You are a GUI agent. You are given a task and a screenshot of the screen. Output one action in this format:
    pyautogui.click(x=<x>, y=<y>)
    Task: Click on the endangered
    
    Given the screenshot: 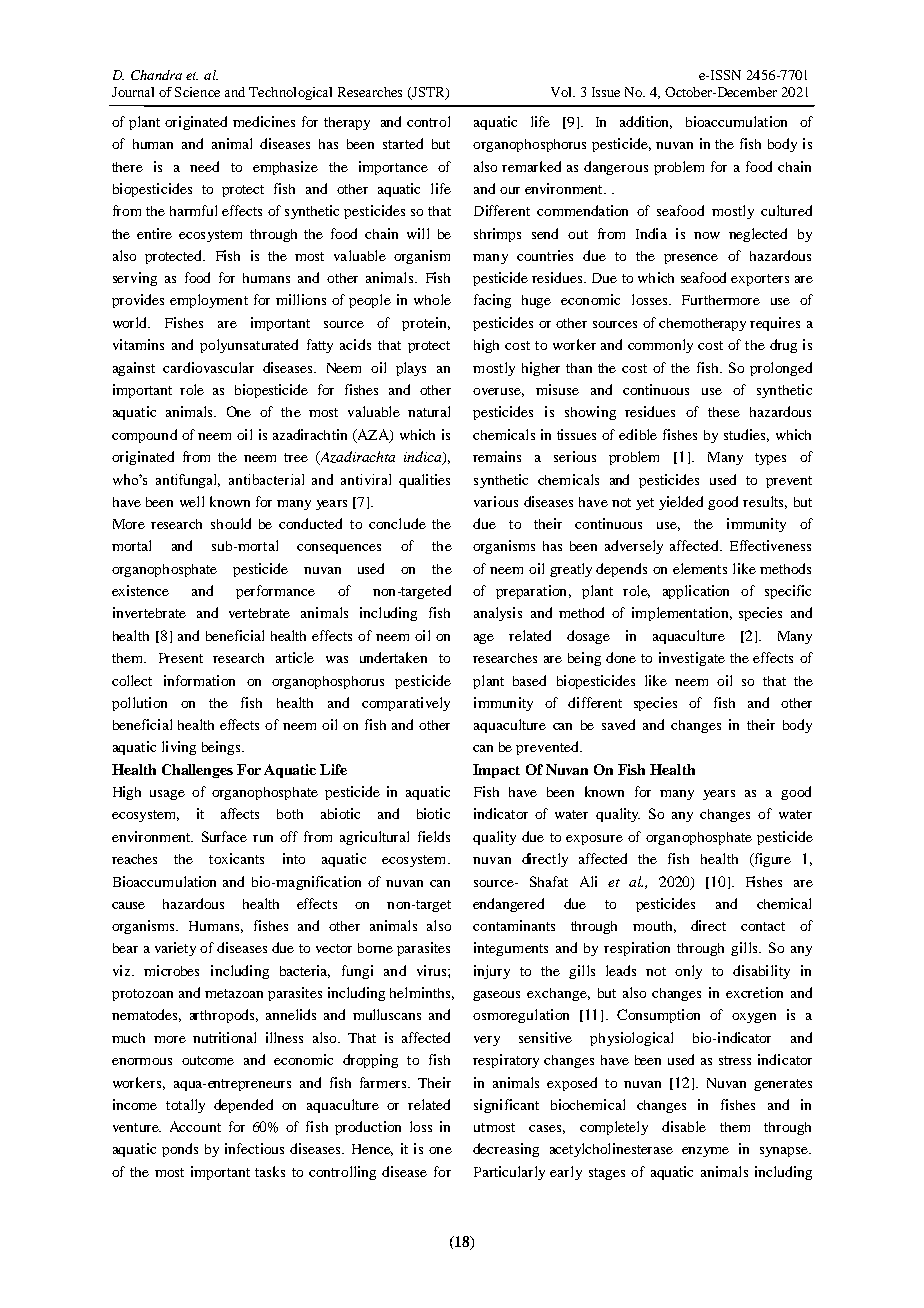 What is the action you would take?
    pyautogui.click(x=508, y=905)
